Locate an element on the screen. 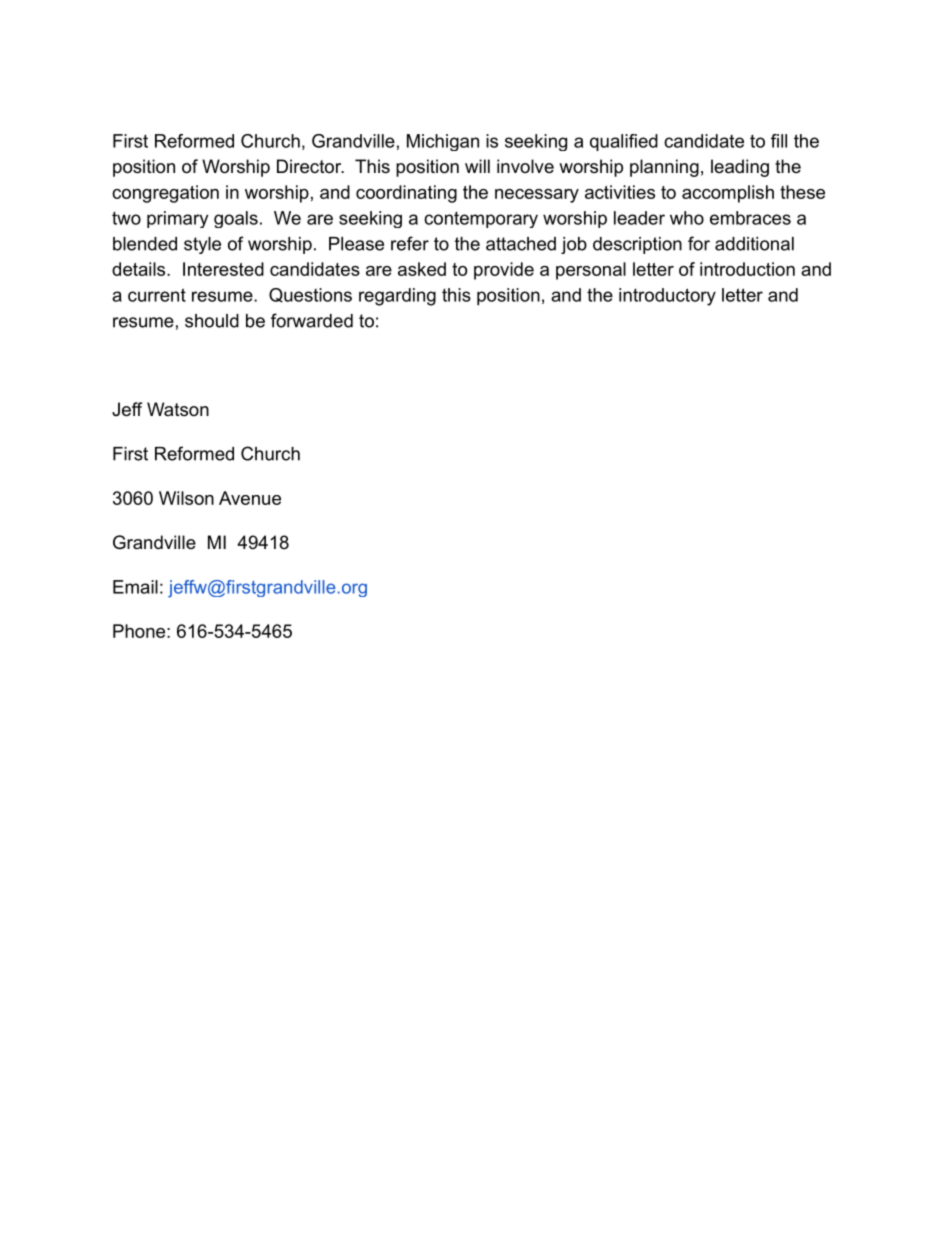 The height and width of the screenshot is (1233, 952). will is located at coordinates (477, 166).
